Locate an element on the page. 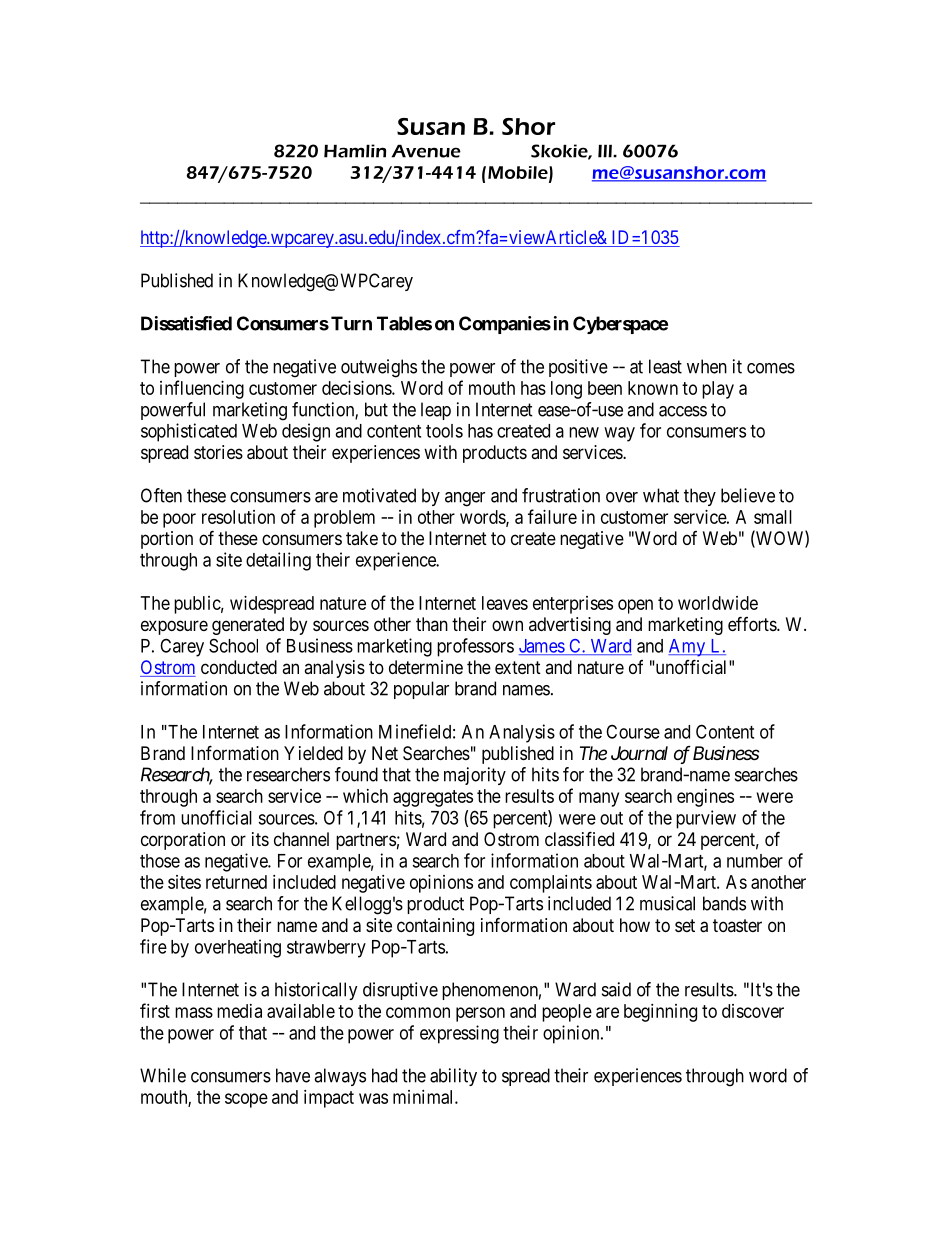  Avenue is located at coordinates (426, 151).
